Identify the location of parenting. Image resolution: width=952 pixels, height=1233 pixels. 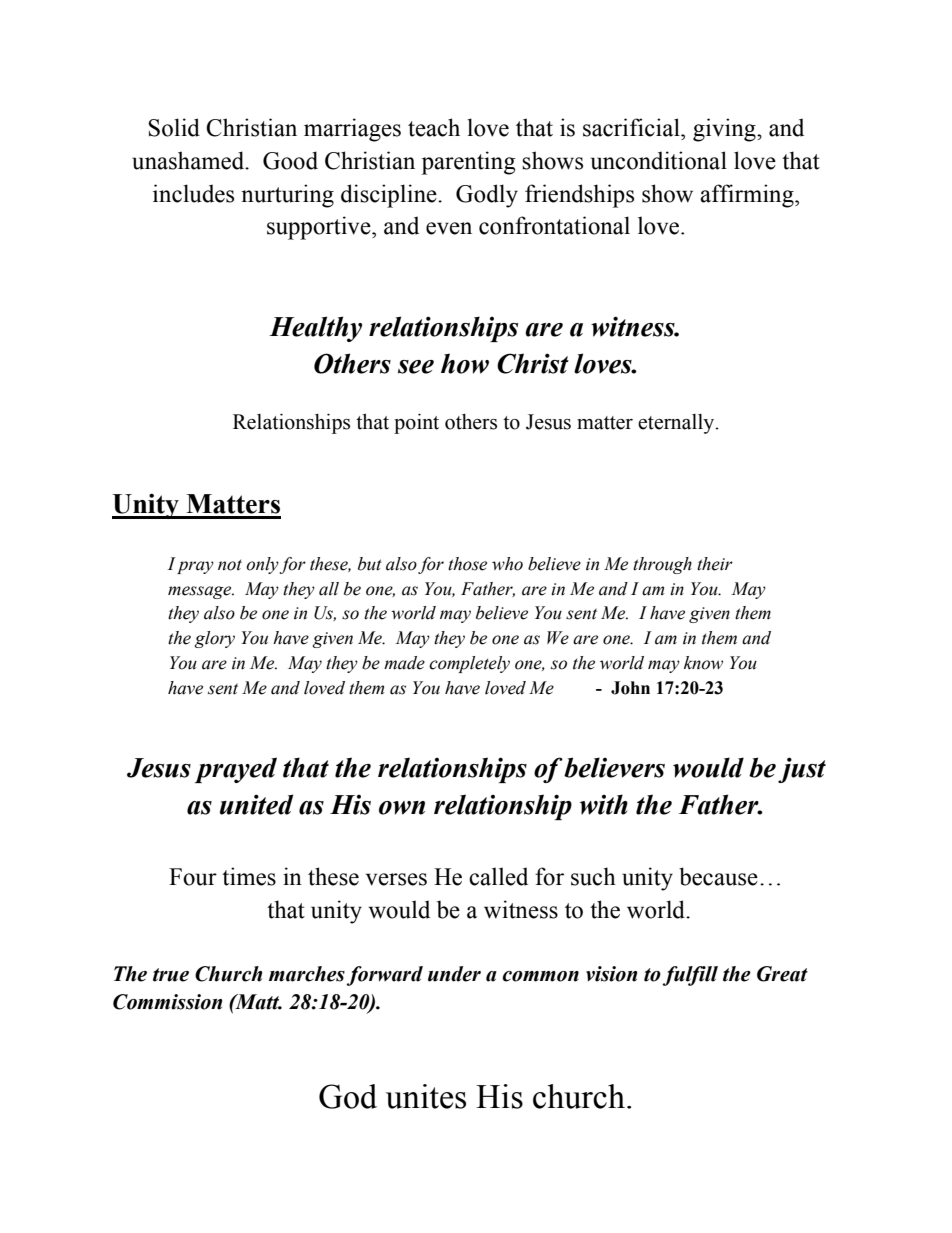
(468, 163).
